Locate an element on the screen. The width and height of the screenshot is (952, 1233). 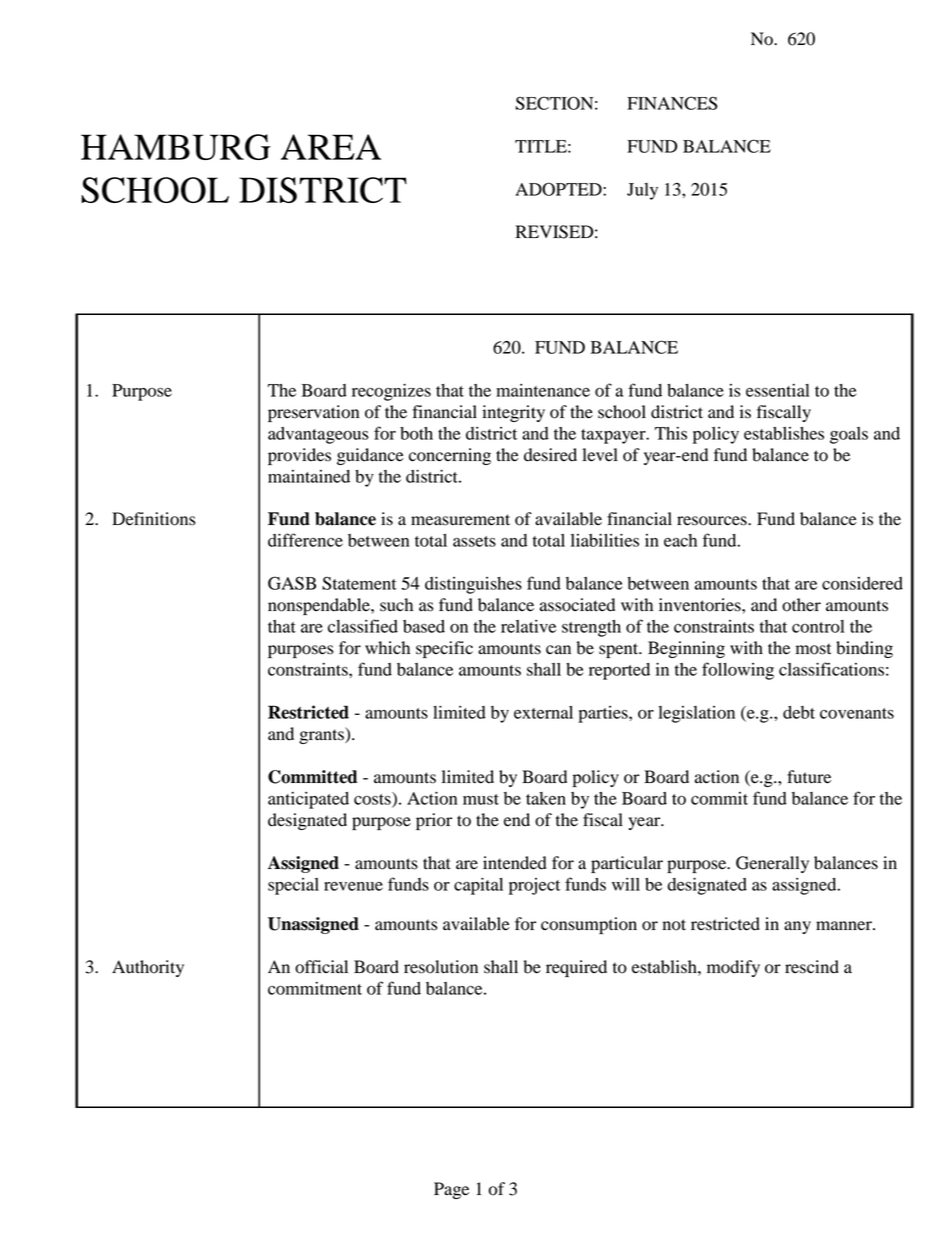
any is located at coordinates (797, 927).
